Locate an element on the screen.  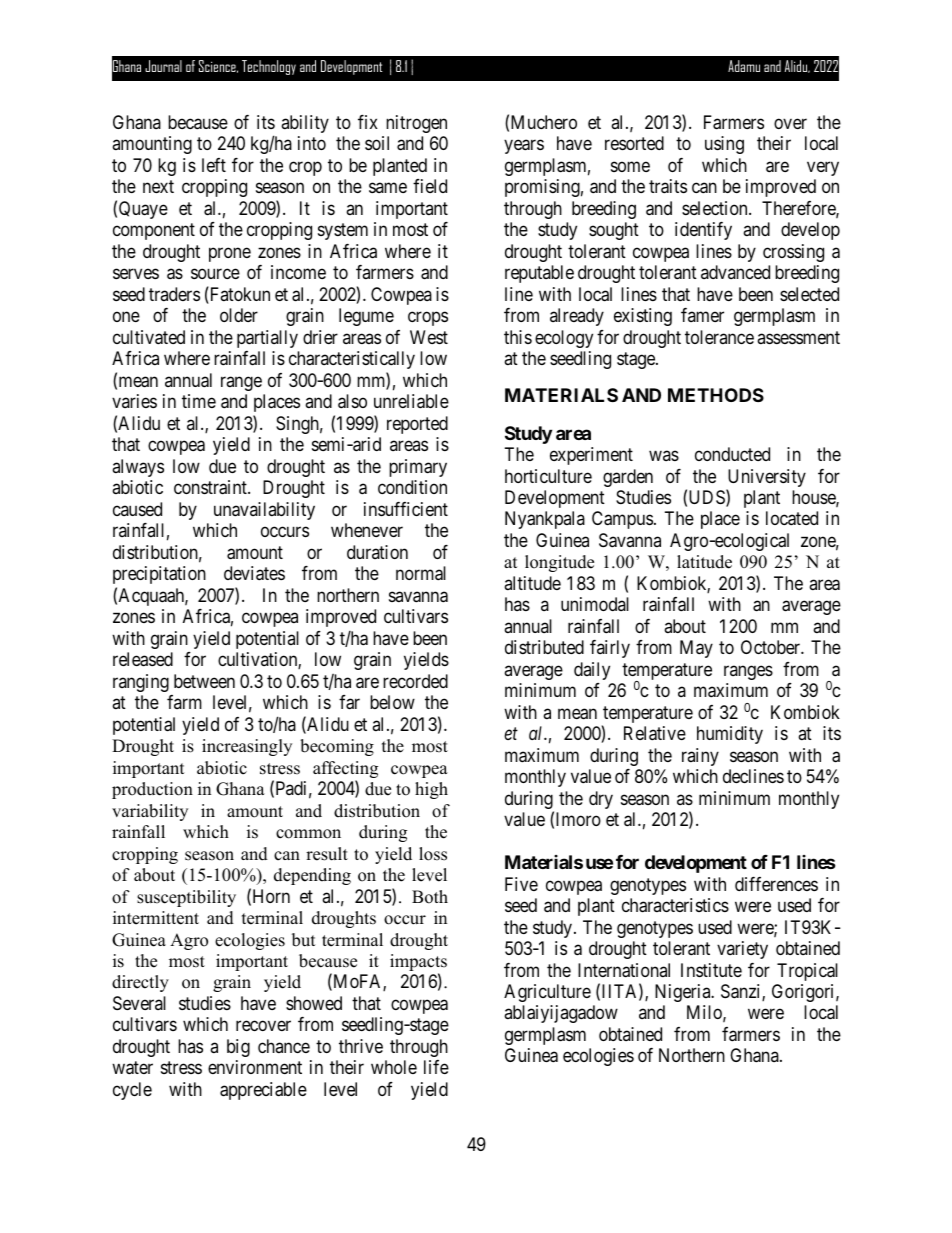
increasingly is located at coordinates (247, 747).
